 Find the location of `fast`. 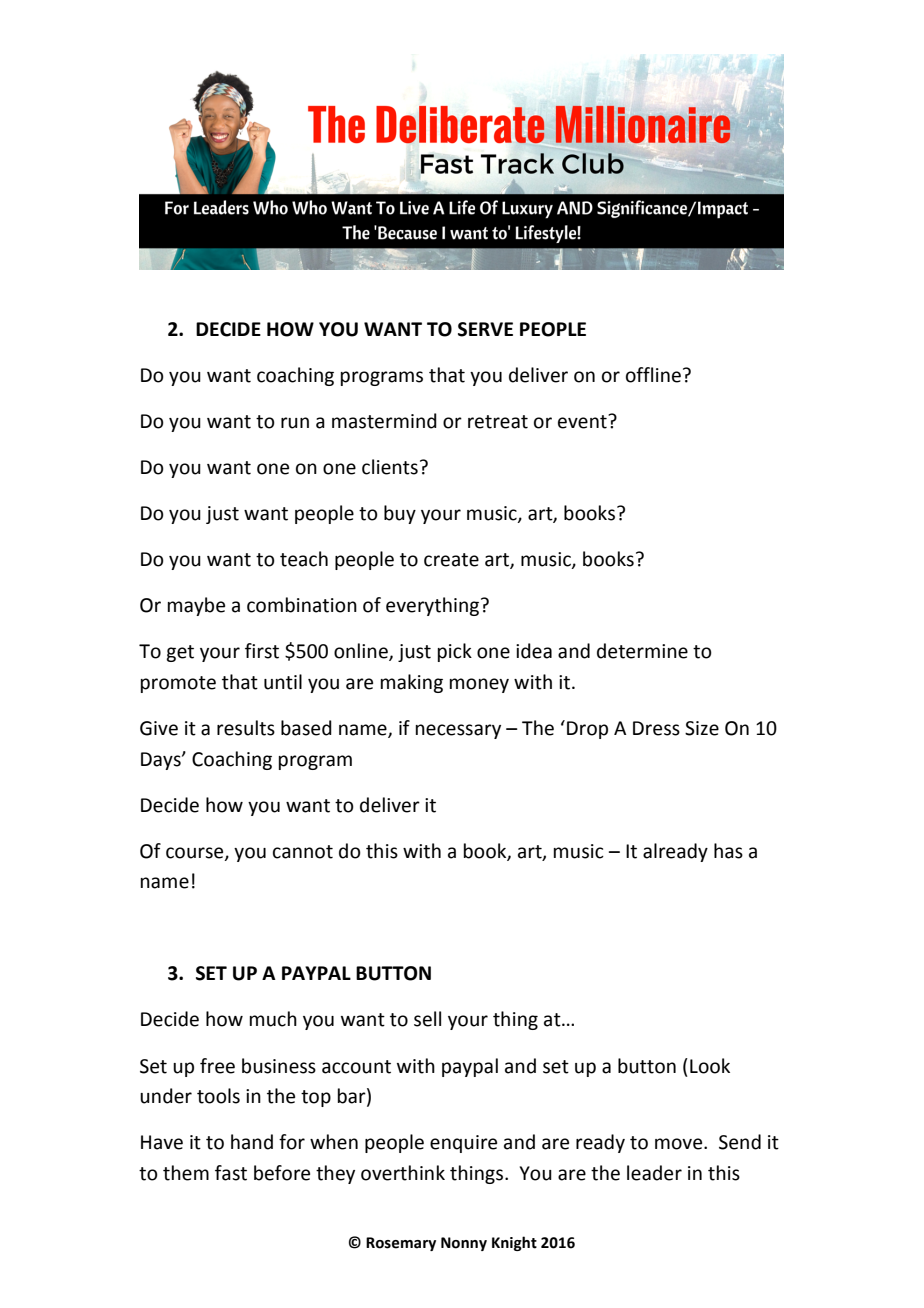

fast is located at coordinates (231, 1173).
